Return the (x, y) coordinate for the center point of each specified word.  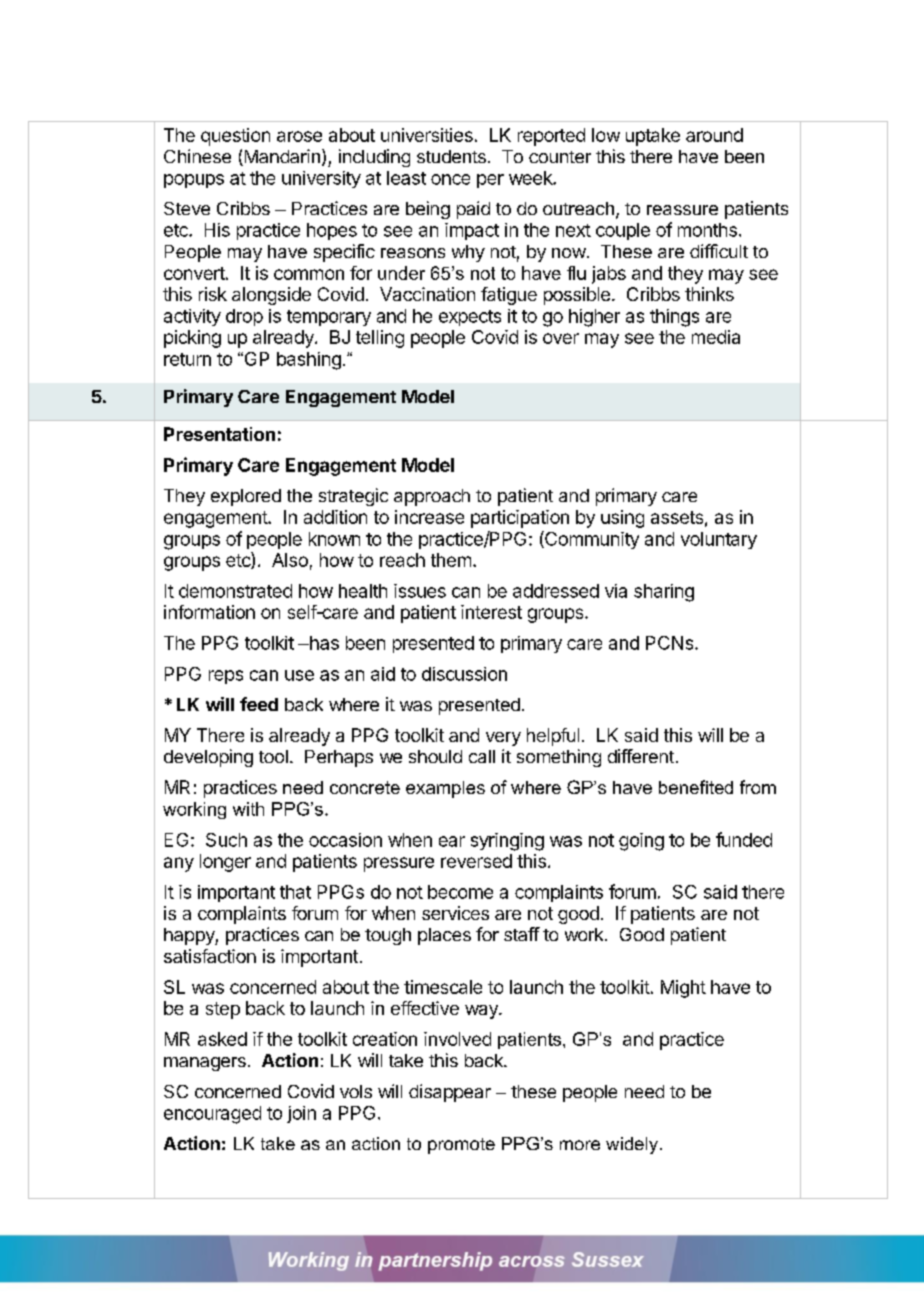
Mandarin (281, 157)
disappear (450, 1093)
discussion (464, 674)
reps (226, 677)
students (451, 156)
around (714, 135)
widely (632, 1145)
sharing (664, 593)
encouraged (212, 1115)
